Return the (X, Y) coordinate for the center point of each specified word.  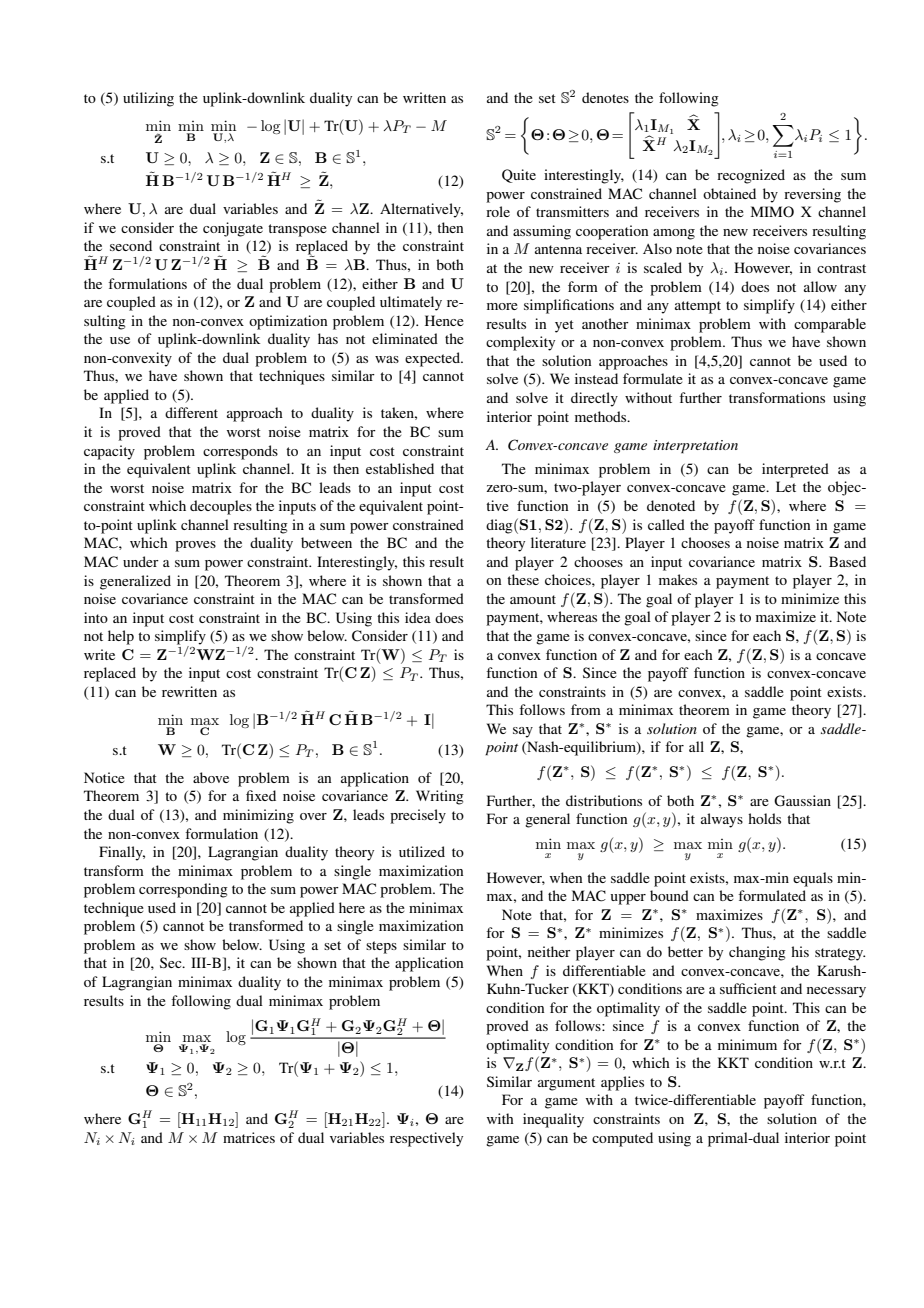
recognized (751, 176)
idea (418, 617)
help (121, 637)
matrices (249, 1137)
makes (678, 579)
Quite (519, 176)
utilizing (148, 99)
